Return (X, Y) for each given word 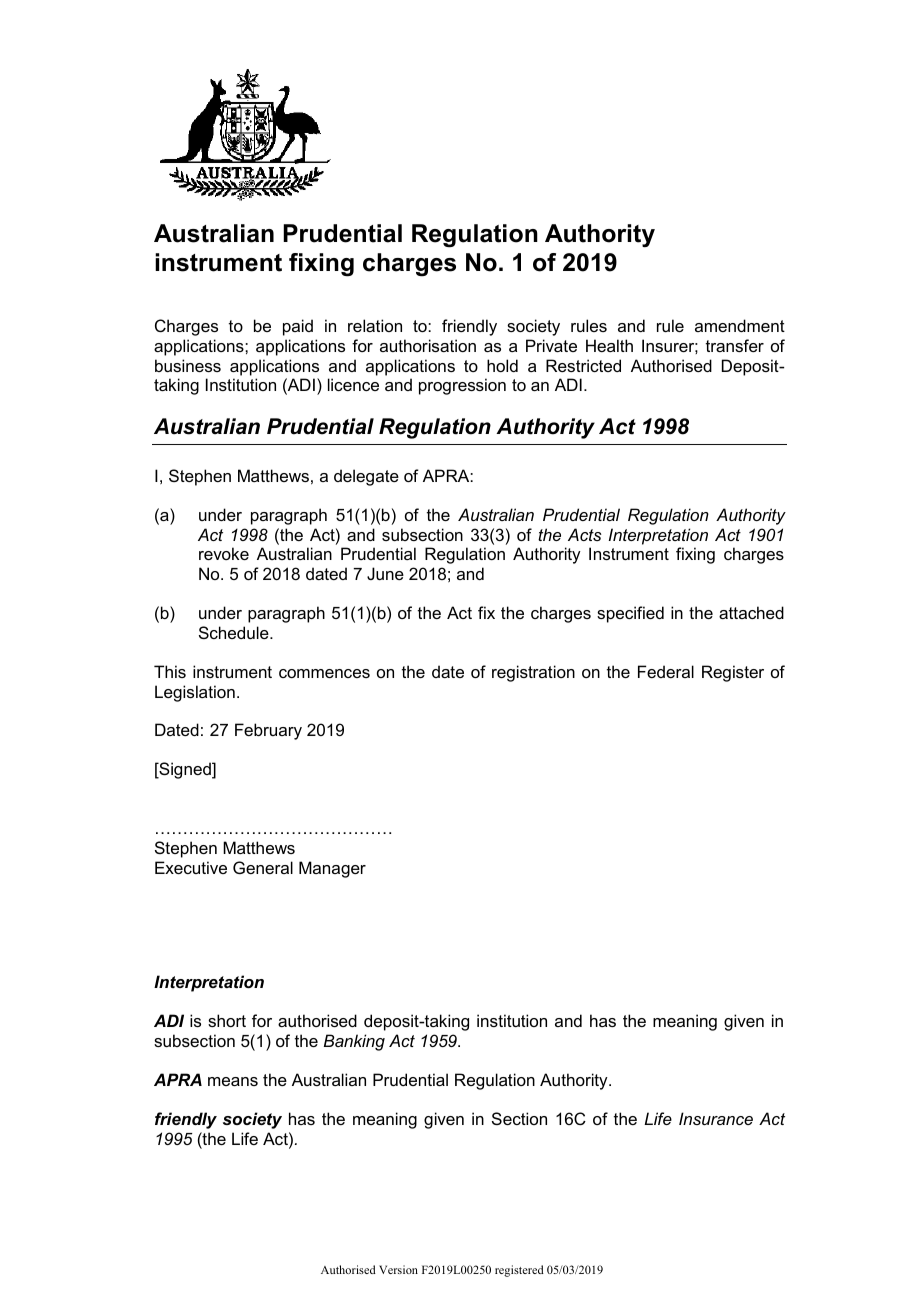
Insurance (716, 1118)
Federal (666, 671)
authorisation (428, 345)
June (385, 573)
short (227, 1020)
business (188, 365)
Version (398, 1269)
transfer (735, 345)
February (268, 731)
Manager (332, 869)
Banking (354, 1042)
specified (630, 614)
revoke (224, 553)
